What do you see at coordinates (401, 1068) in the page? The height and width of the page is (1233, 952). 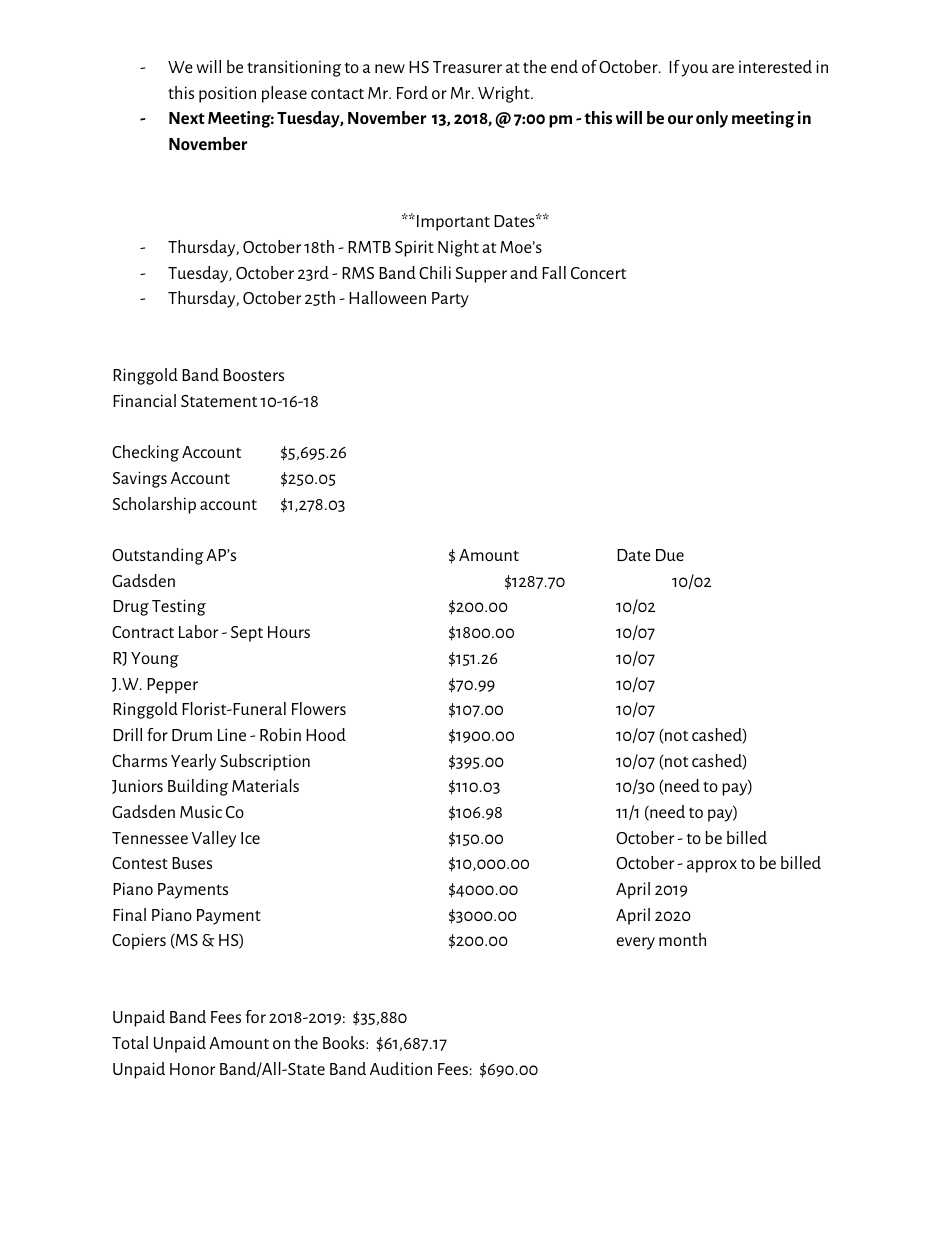 I see `Audition` at bounding box center [401, 1068].
